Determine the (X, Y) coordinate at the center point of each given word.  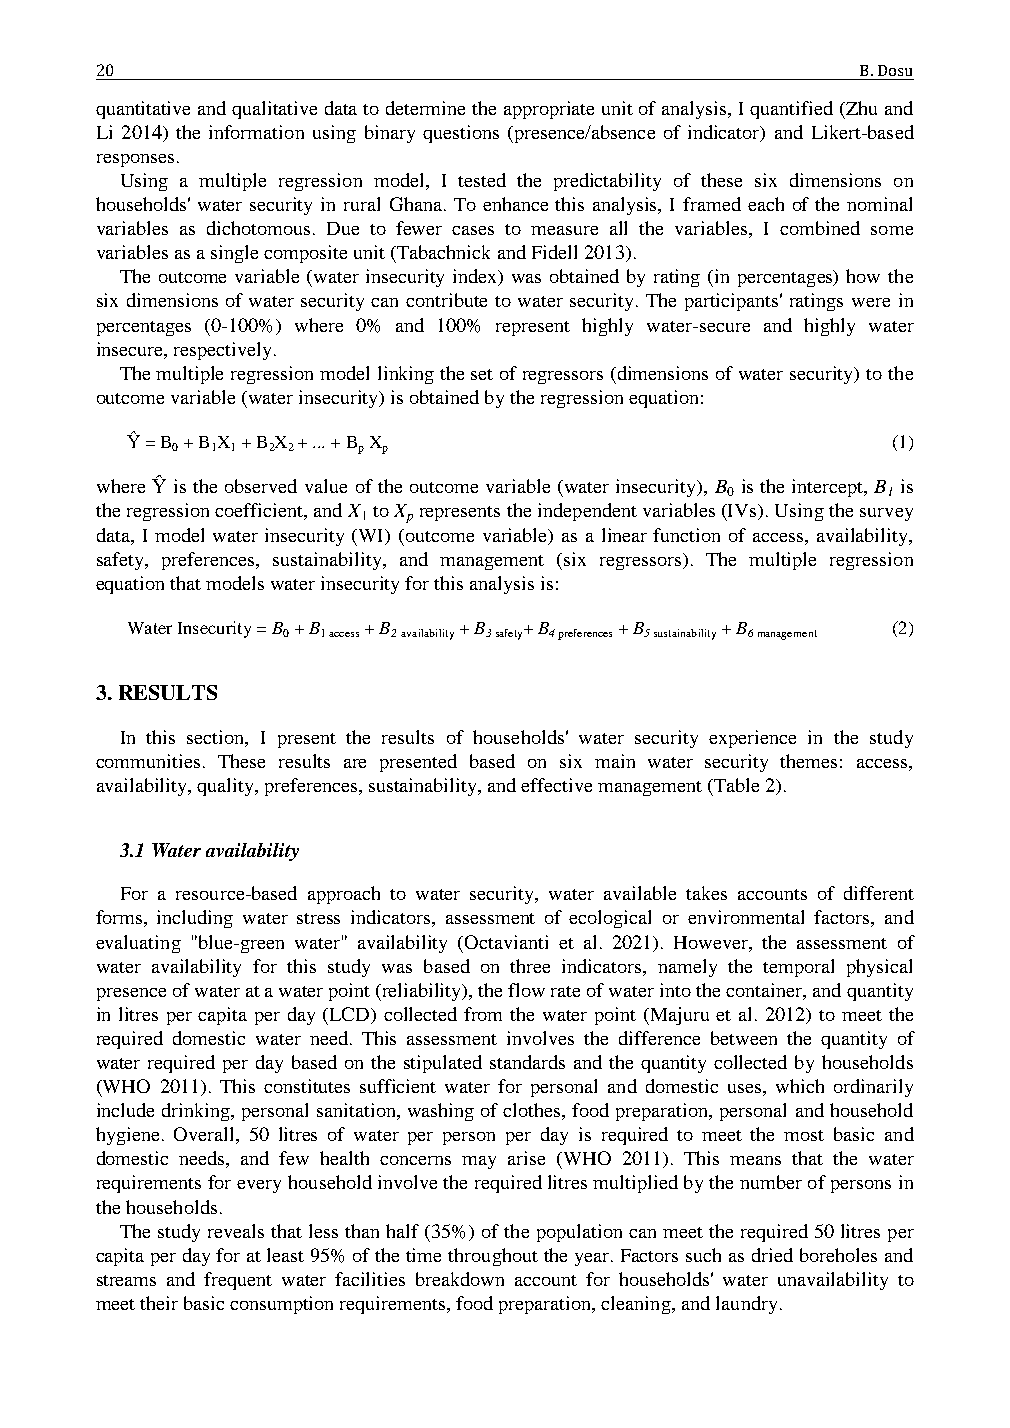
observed (261, 486)
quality (227, 787)
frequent (238, 1281)
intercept (828, 488)
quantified (791, 110)
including (195, 919)
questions (461, 134)
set (482, 374)
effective (556, 785)
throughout (493, 1257)
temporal (798, 968)
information (256, 132)
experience (752, 739)
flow (526, 990)
